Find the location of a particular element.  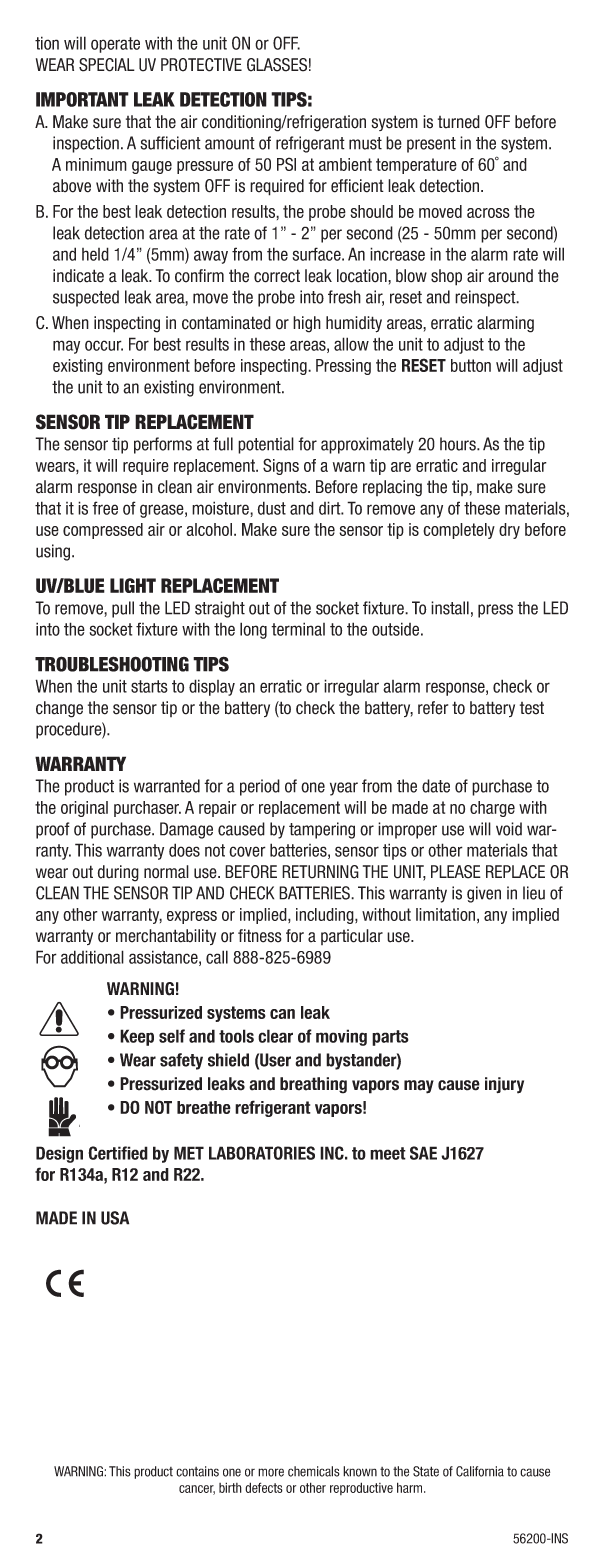

hours is located at coordinates (459, 444).
